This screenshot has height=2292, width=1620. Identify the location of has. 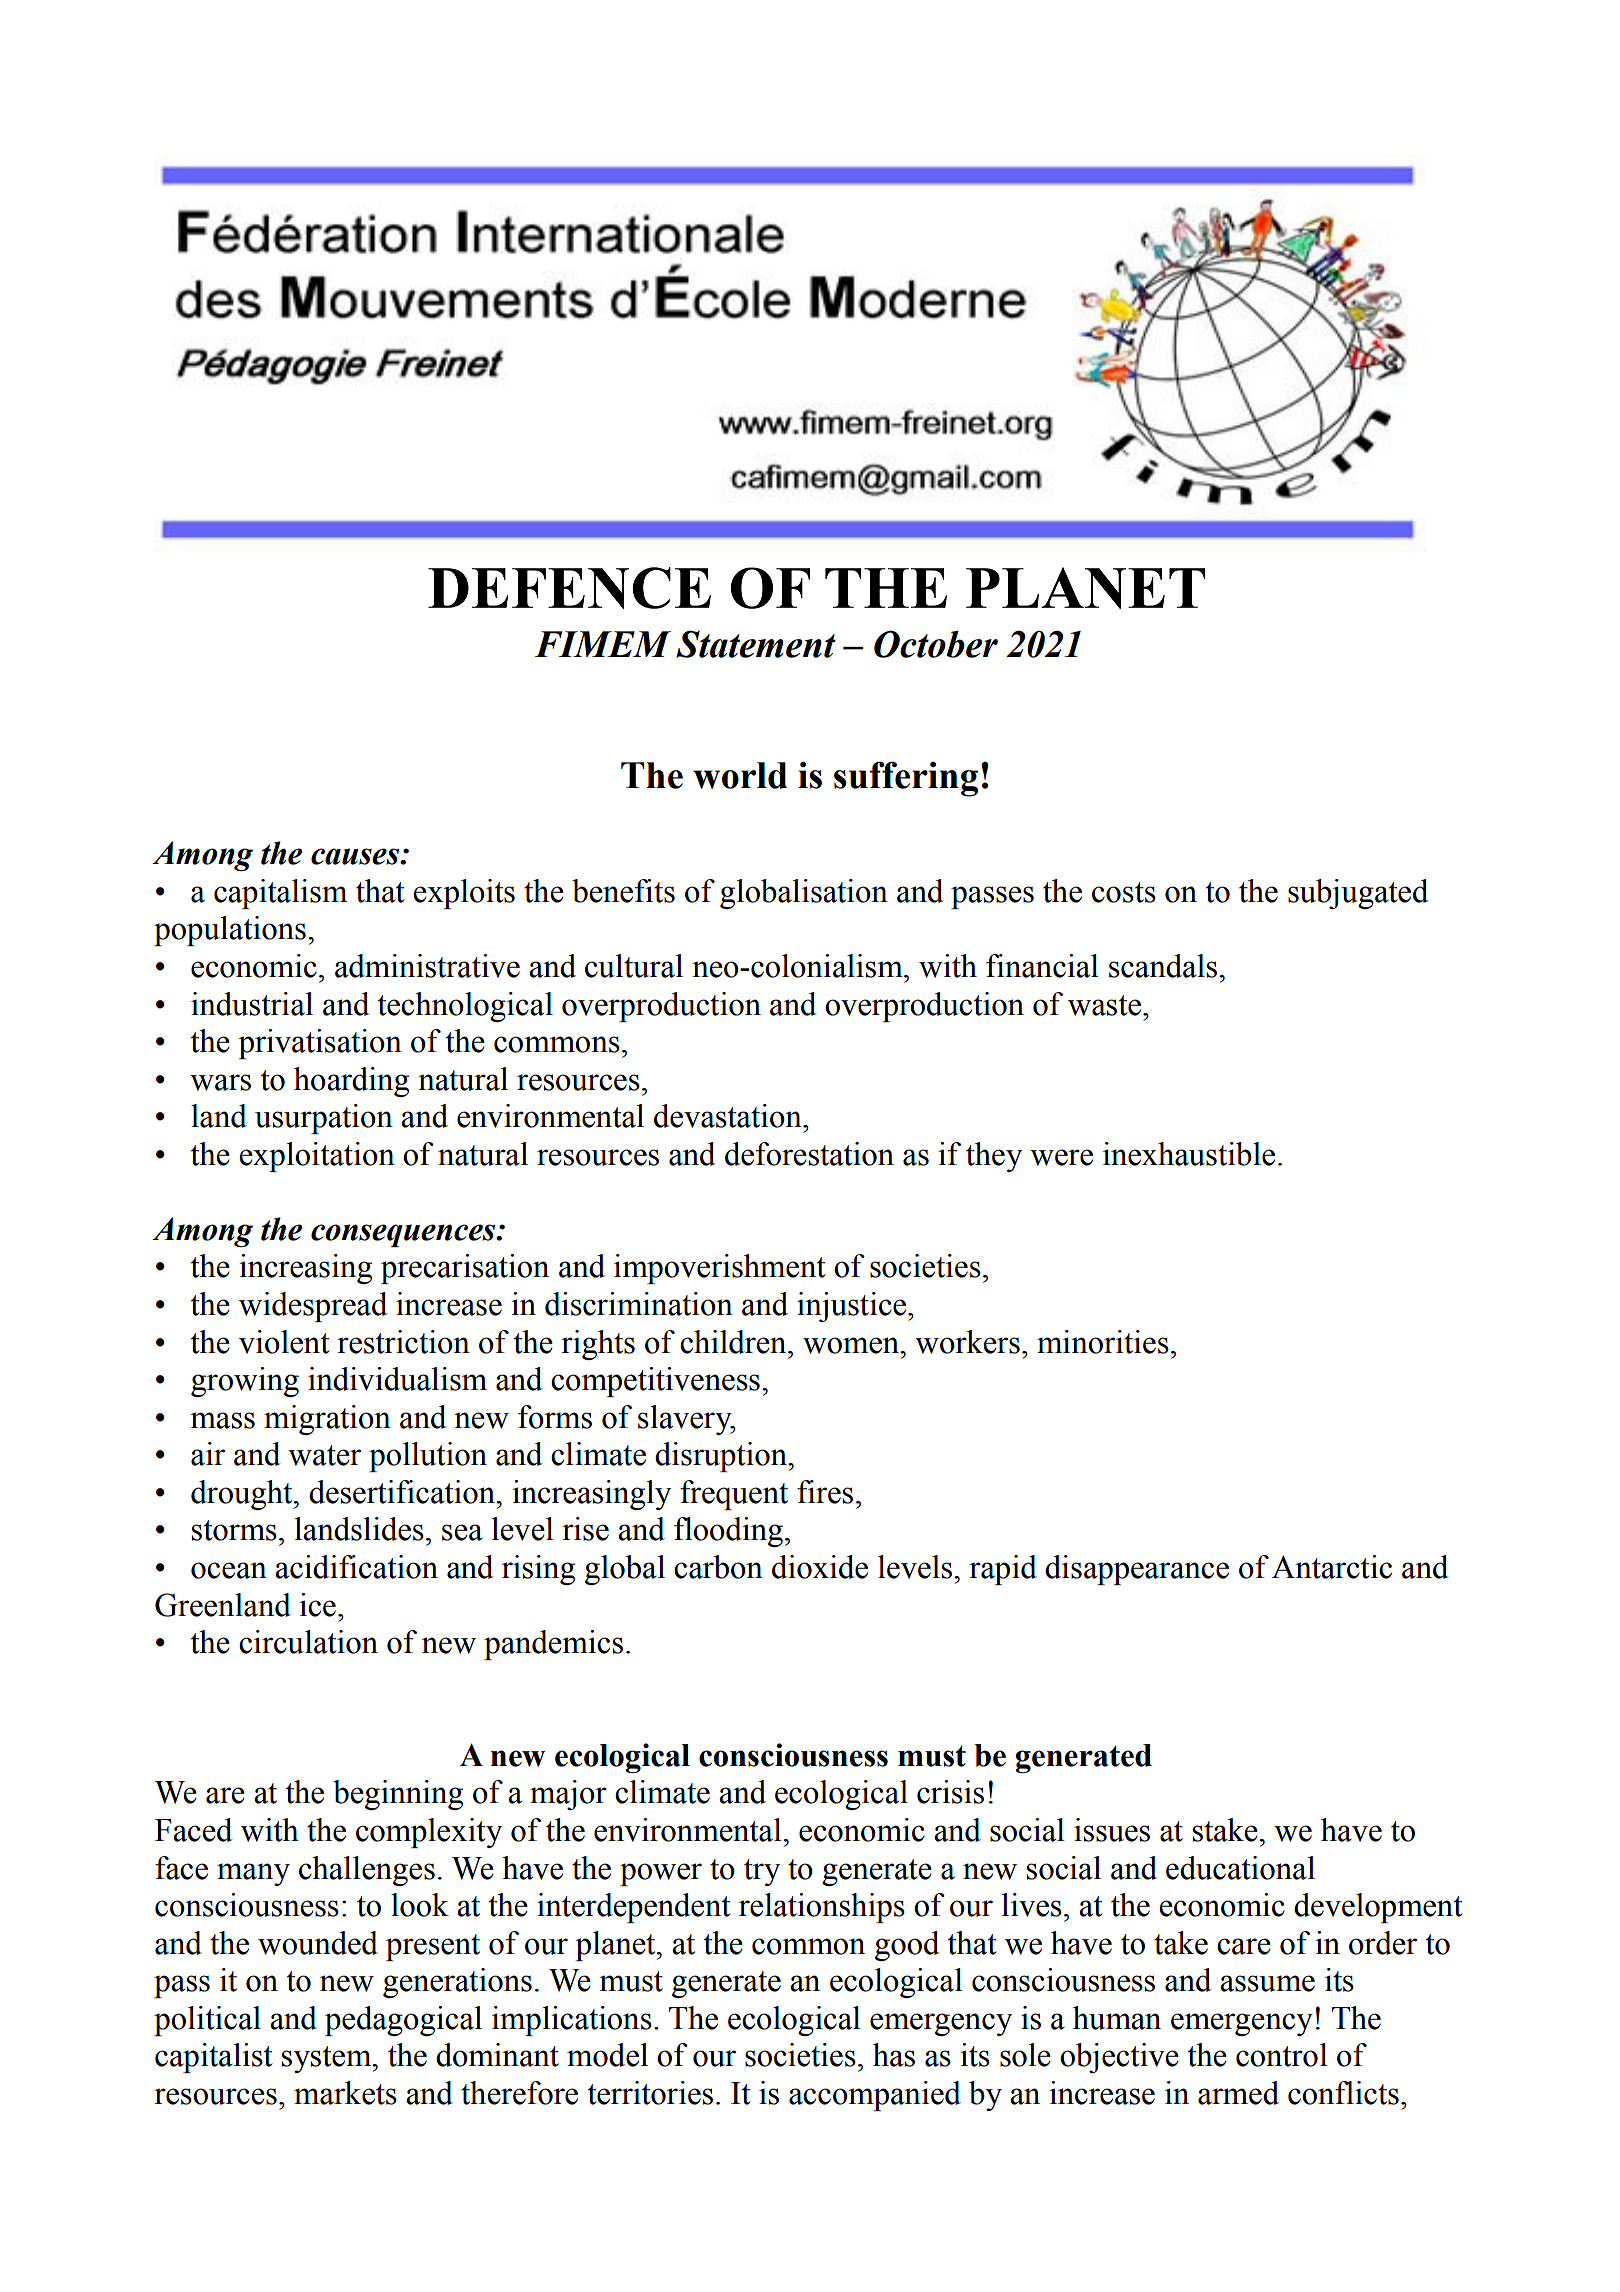
(894, 2055).
